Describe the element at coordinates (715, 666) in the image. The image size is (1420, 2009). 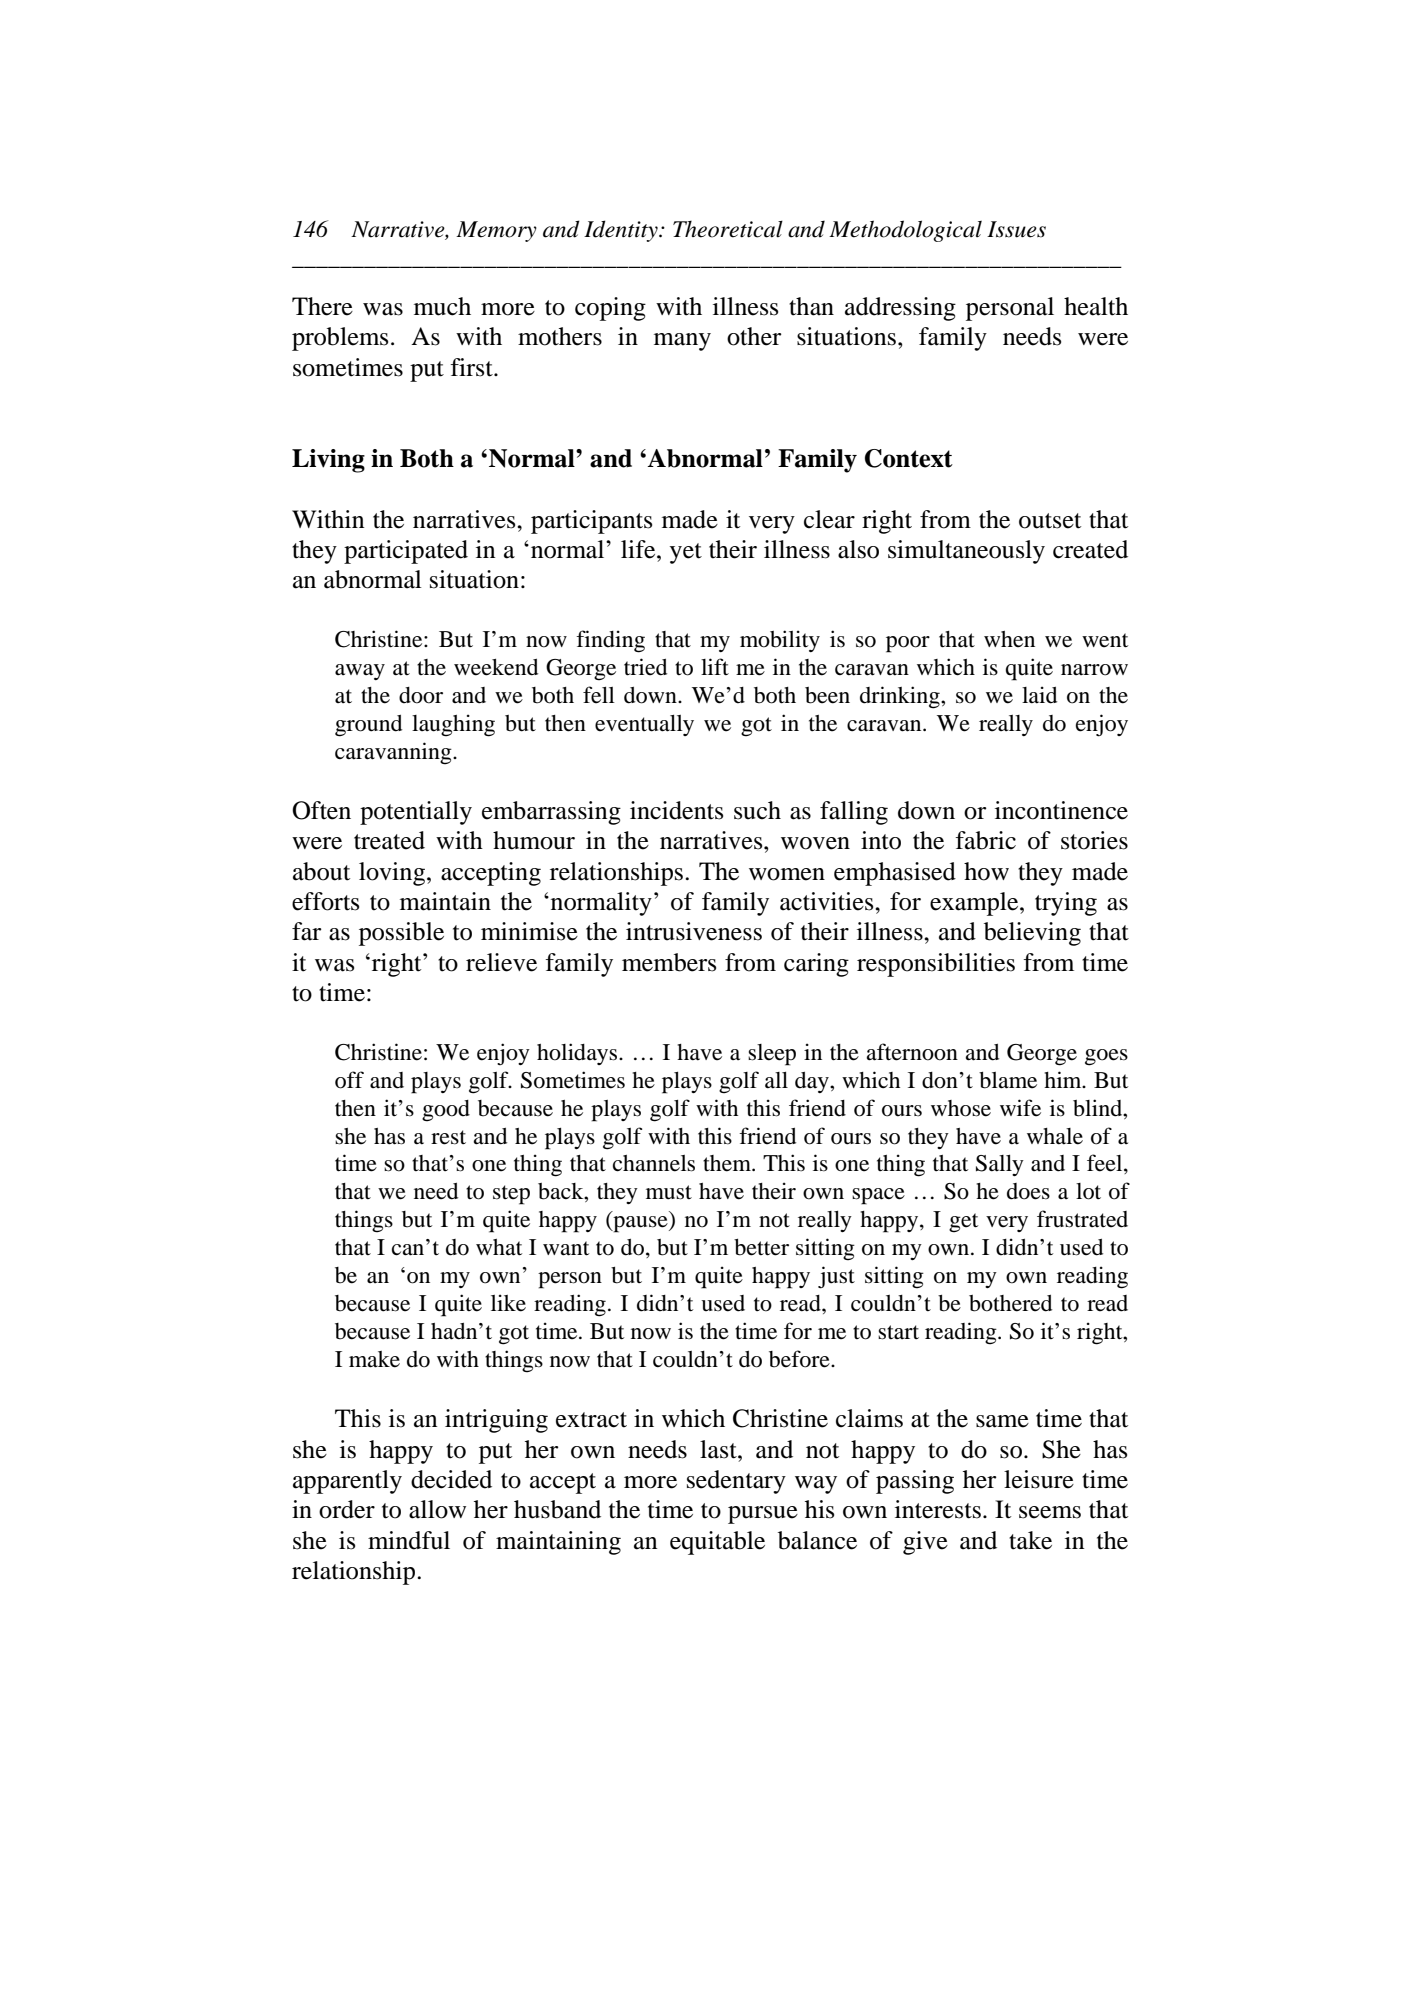
I see `lift` at that location.
